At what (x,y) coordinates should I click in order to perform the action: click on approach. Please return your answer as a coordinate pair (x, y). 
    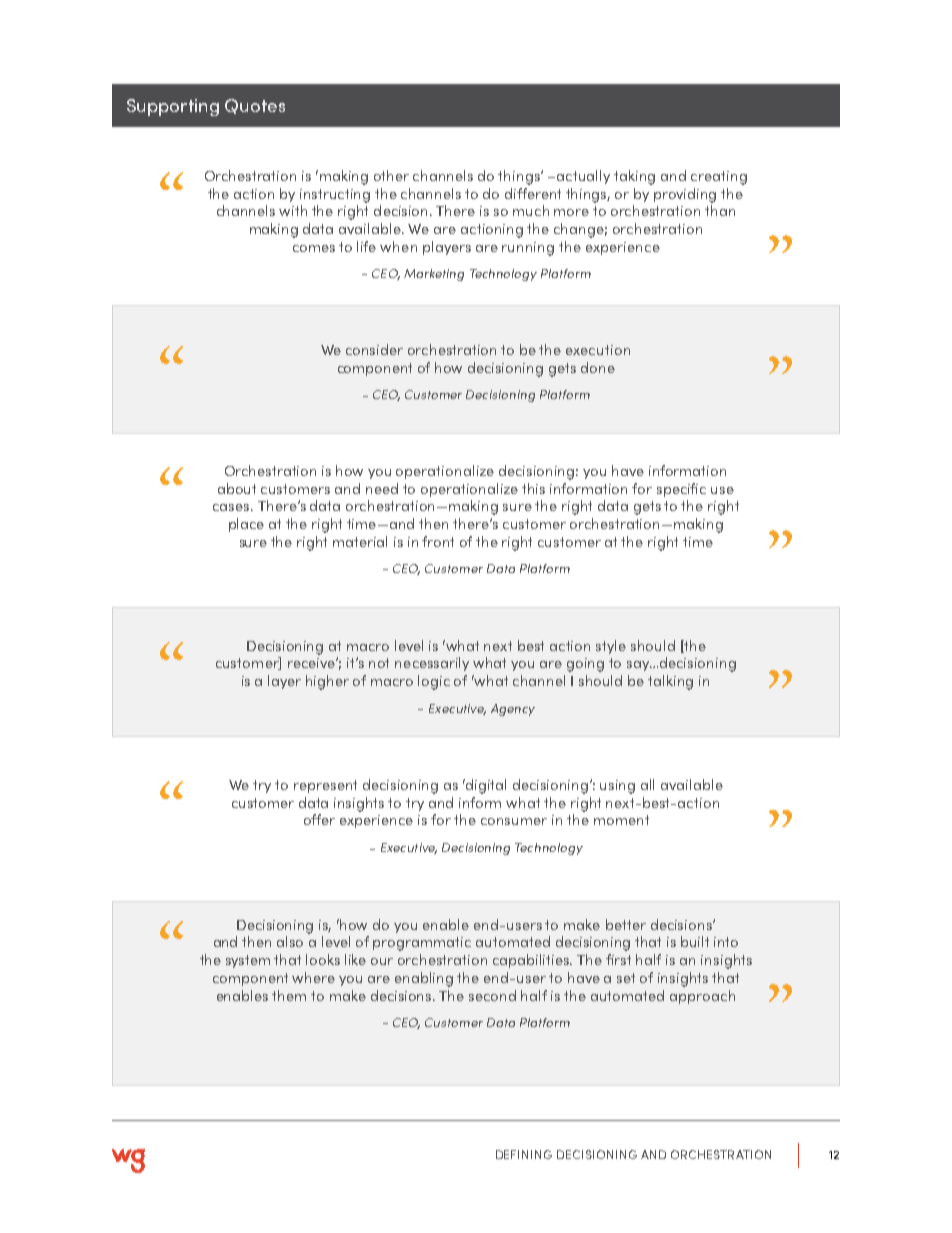
    Looking at the image, I should click on (702, 997).
